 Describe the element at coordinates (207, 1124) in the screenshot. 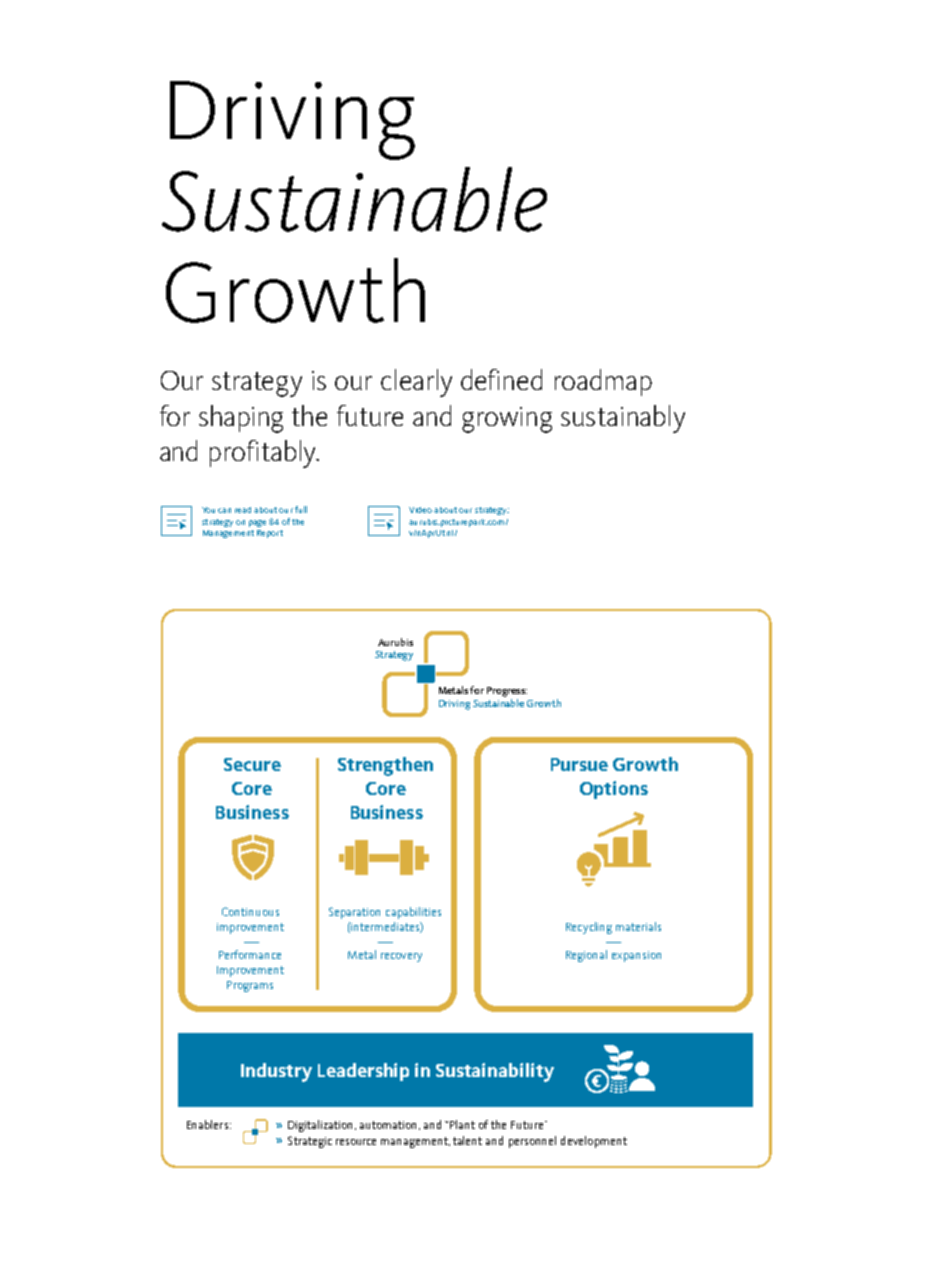

I see `Enablers` at that location.
